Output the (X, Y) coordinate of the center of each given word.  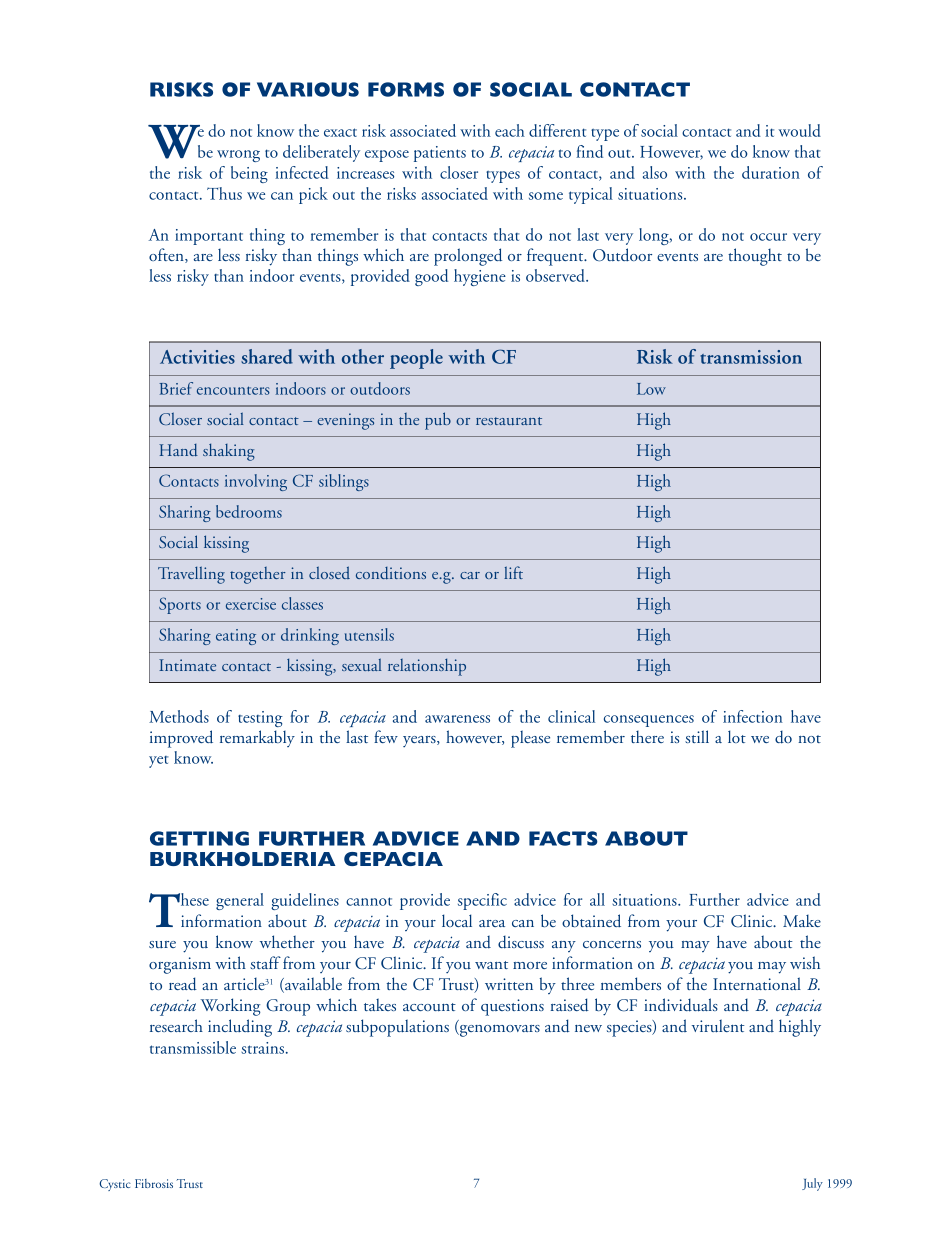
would (799, 130)
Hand (178, 450)
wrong (238, 156)
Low (651, 389)
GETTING (199, 838)
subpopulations (397, 1028)
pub (438, 421)
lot (737, 736)
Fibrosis (154, 1183)
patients (440, 154)
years (420, 741)
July (812, 1184)
